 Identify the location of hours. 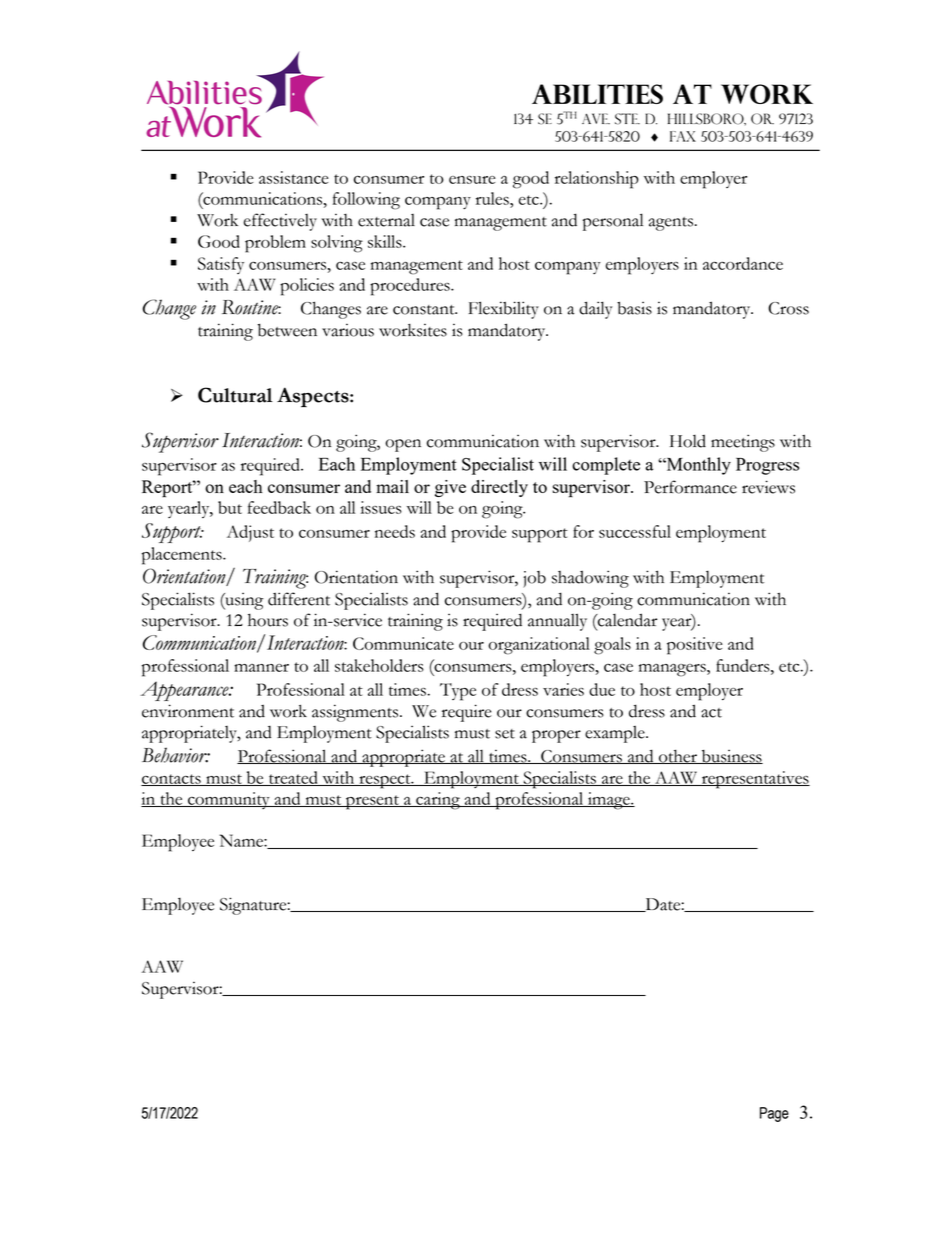
(268, 620).
